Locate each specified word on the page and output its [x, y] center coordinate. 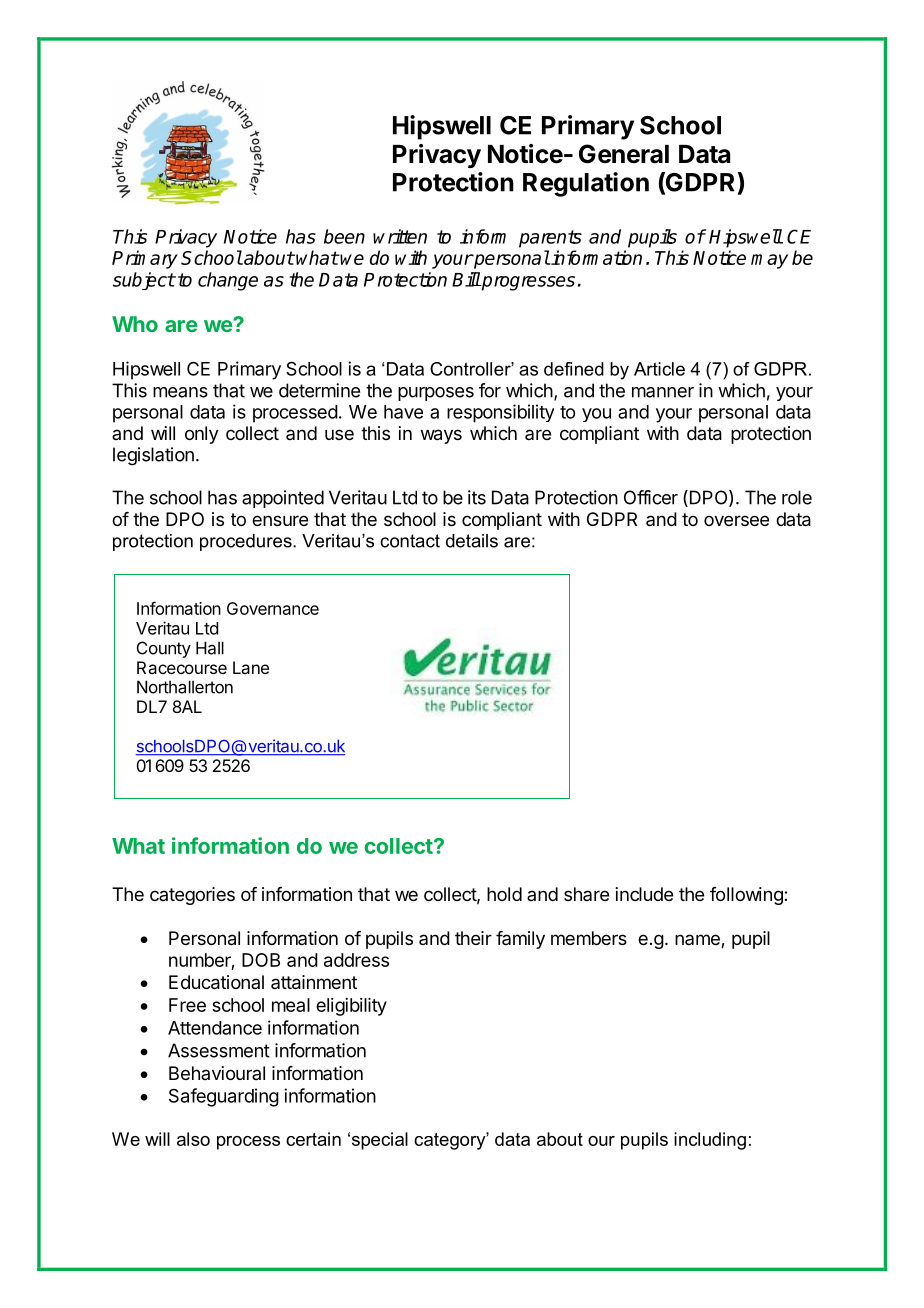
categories [192, 896]
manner [663, 392]
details [472, 541]
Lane [251, 667]
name [698, 941]
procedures [247, 542]
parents [550, 239]
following [747, 896]
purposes [436, 394]
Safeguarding [224, 1097]
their [473, 938]
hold [504, 894]
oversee [736, 520]
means [180, 392]
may [769, 261]
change [228, 281]
